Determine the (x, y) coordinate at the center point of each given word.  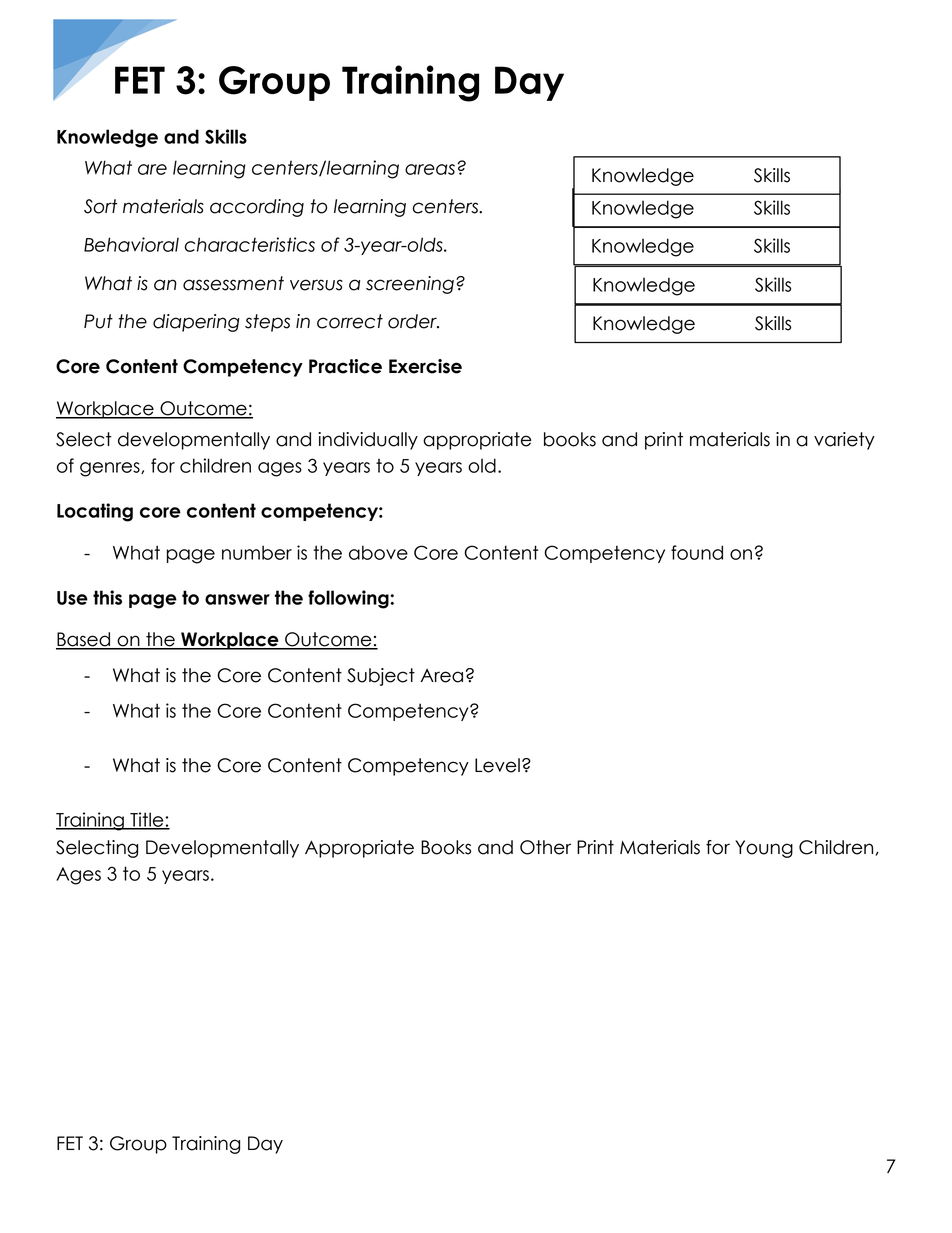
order (413, 321)
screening (410, 285)
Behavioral (131, 244)
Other (545, 847)
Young (764, 849)
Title (147, 820)
